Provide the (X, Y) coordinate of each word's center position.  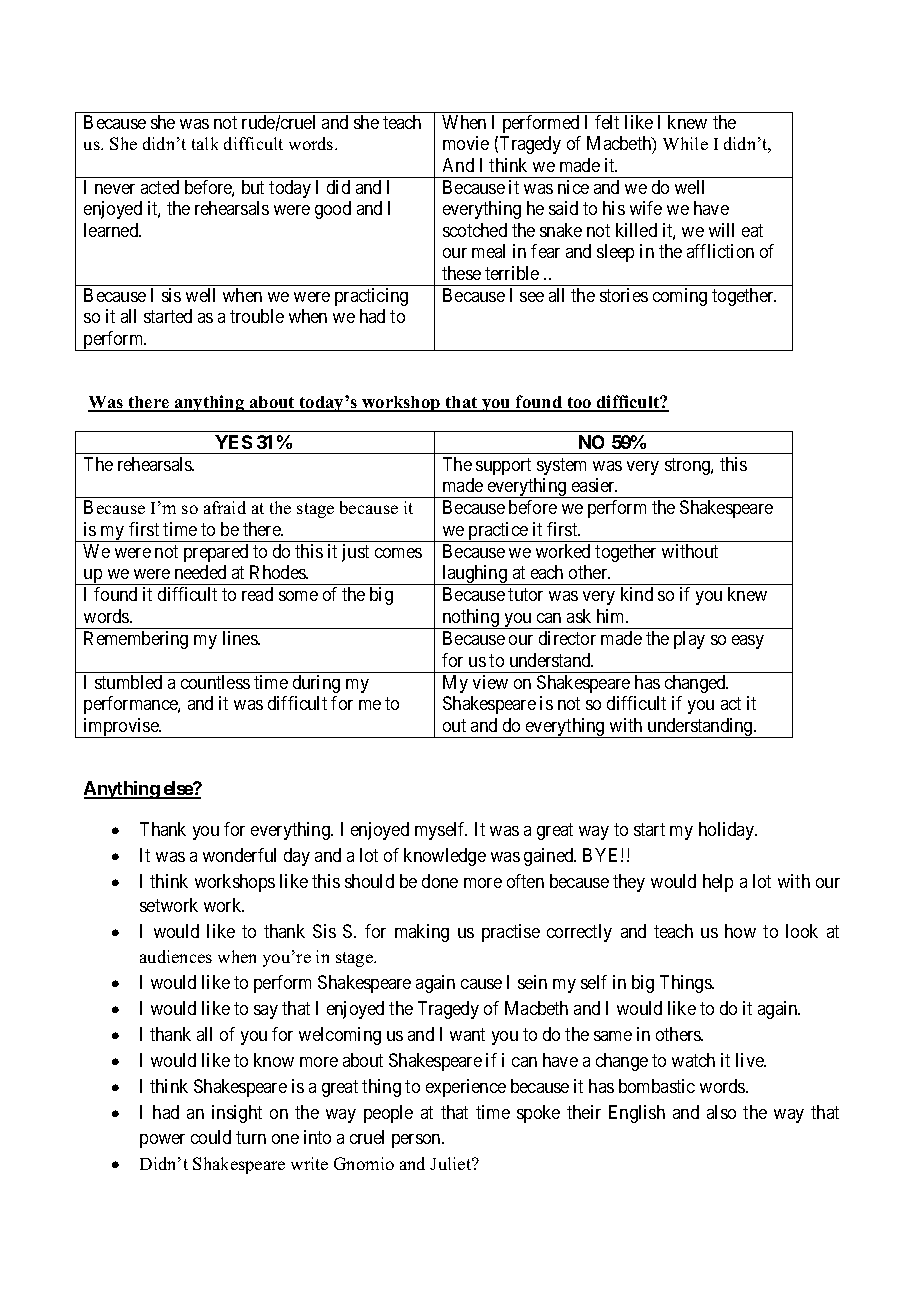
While (685, 143)
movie (466, 143)
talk (205, 143)
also (721, 1112)
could (211, 1137)
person (417, 1141)
